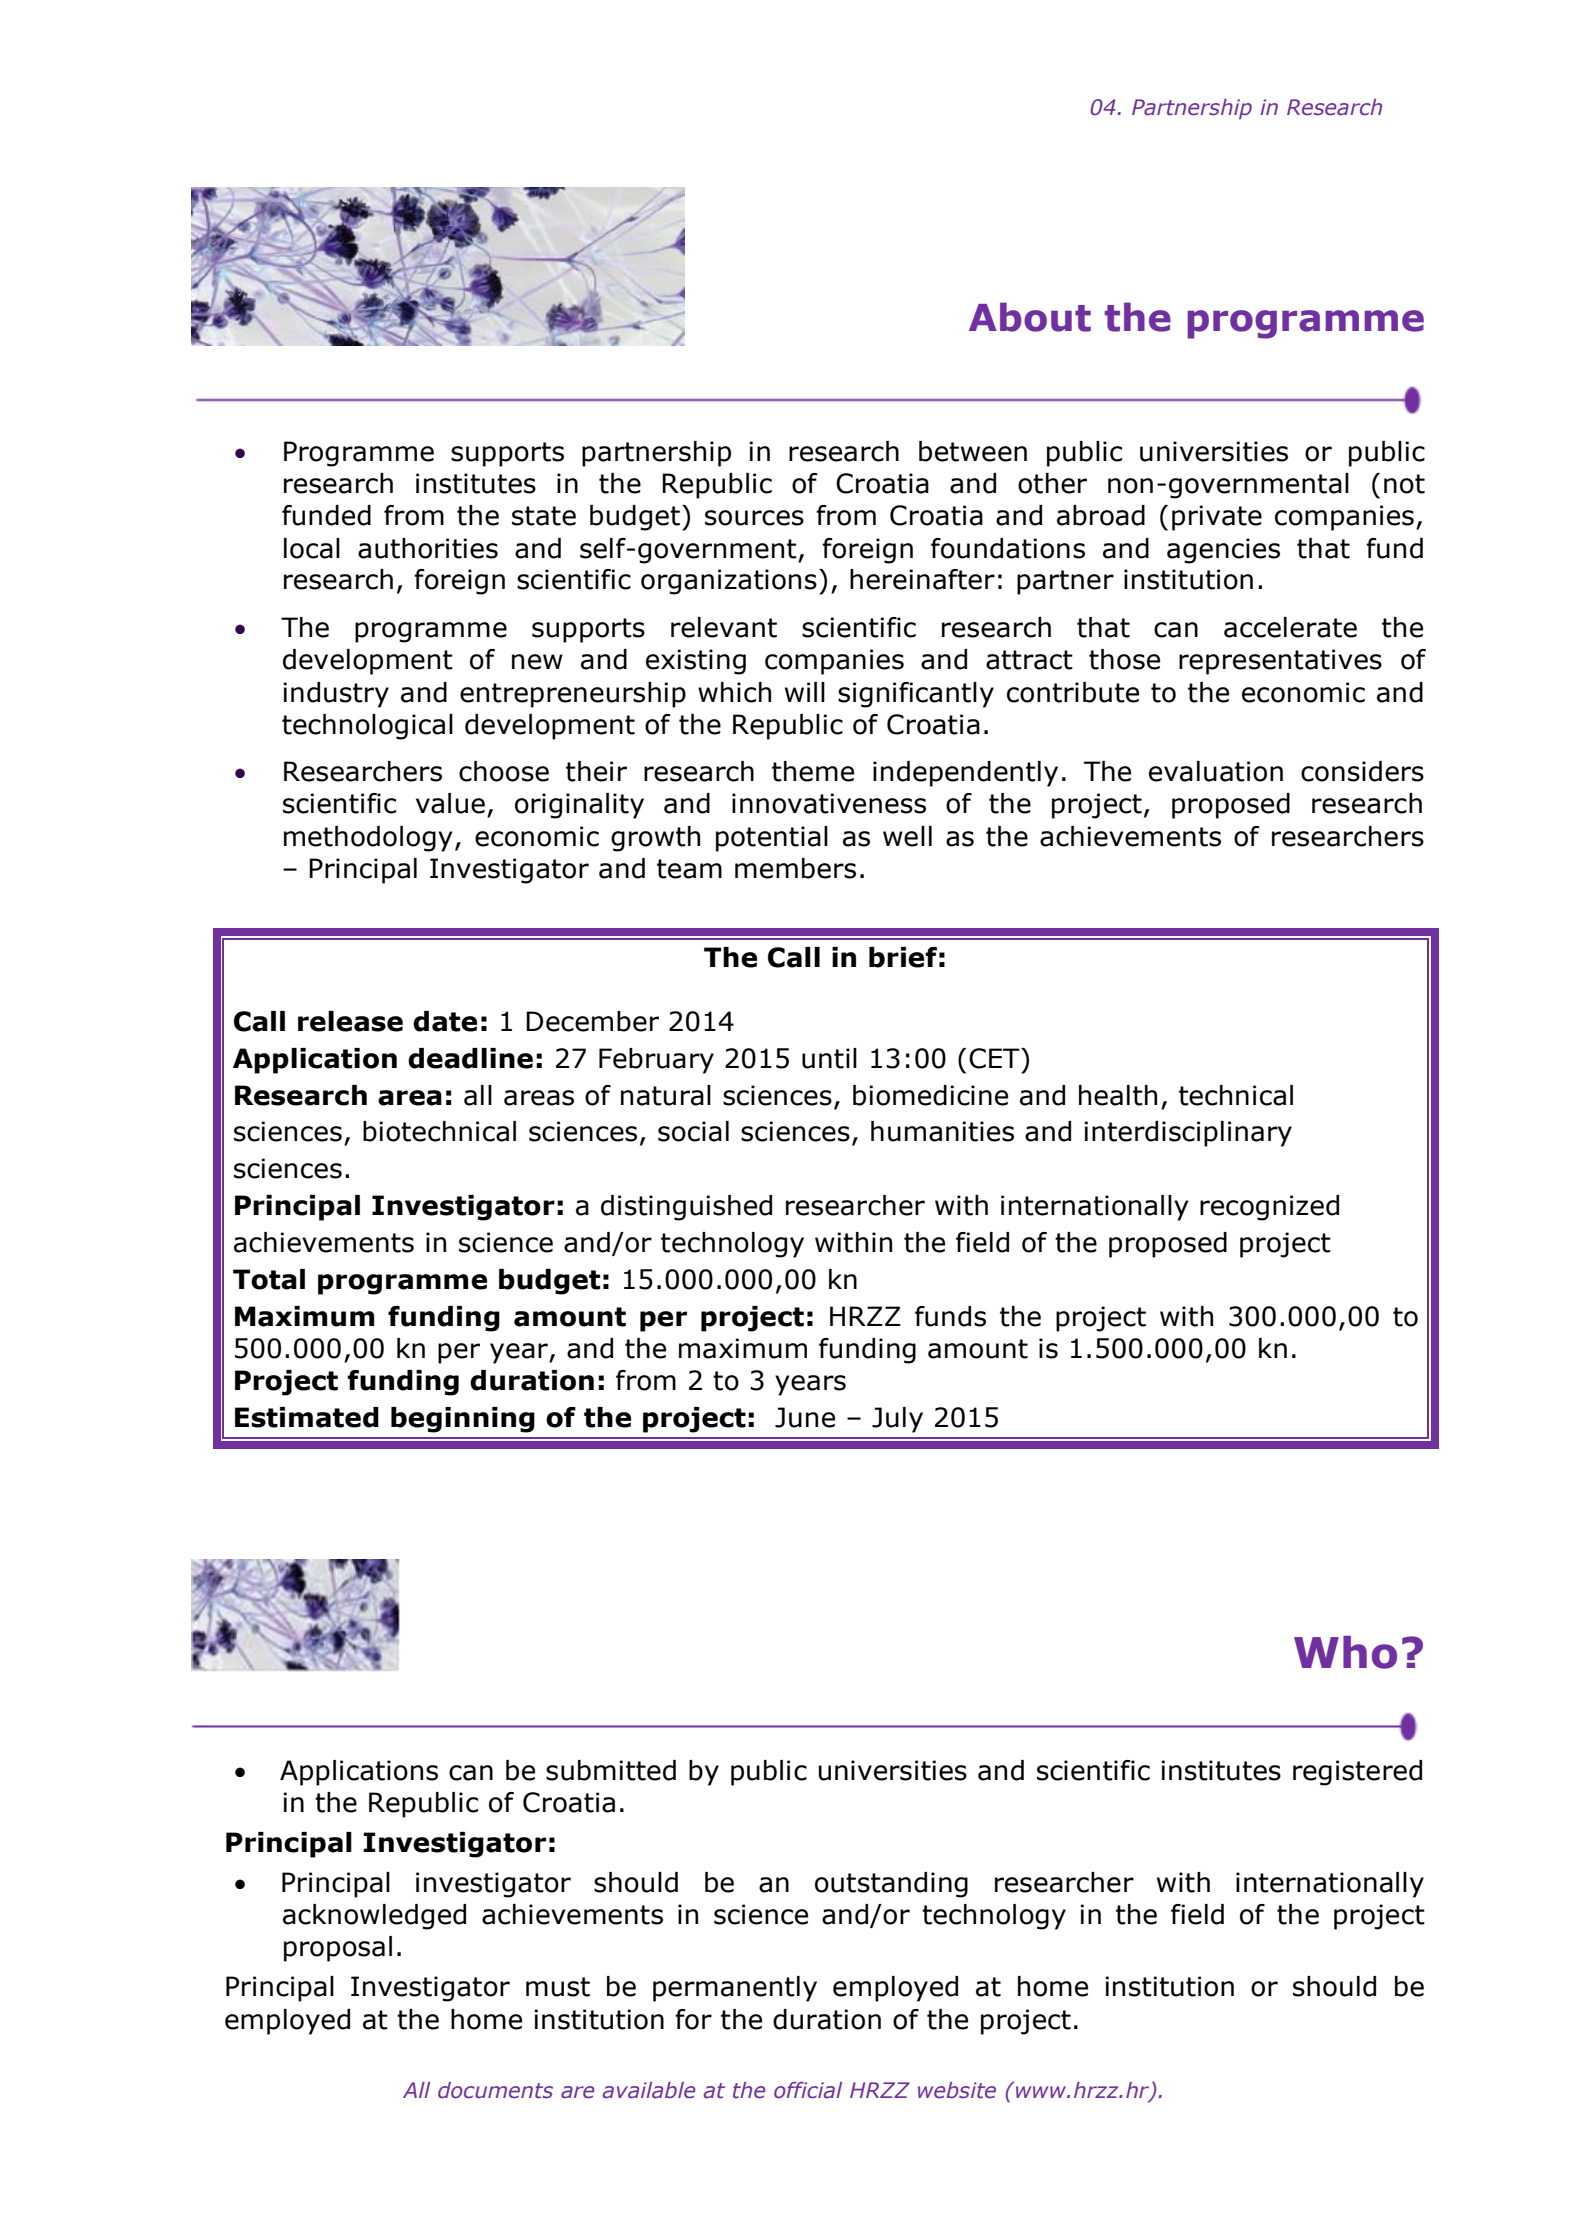 This screenshot has height=2221, width=1570. Describe the element at coordinates (463, 1420) in the screenshot. I see `beginning` at that location.
